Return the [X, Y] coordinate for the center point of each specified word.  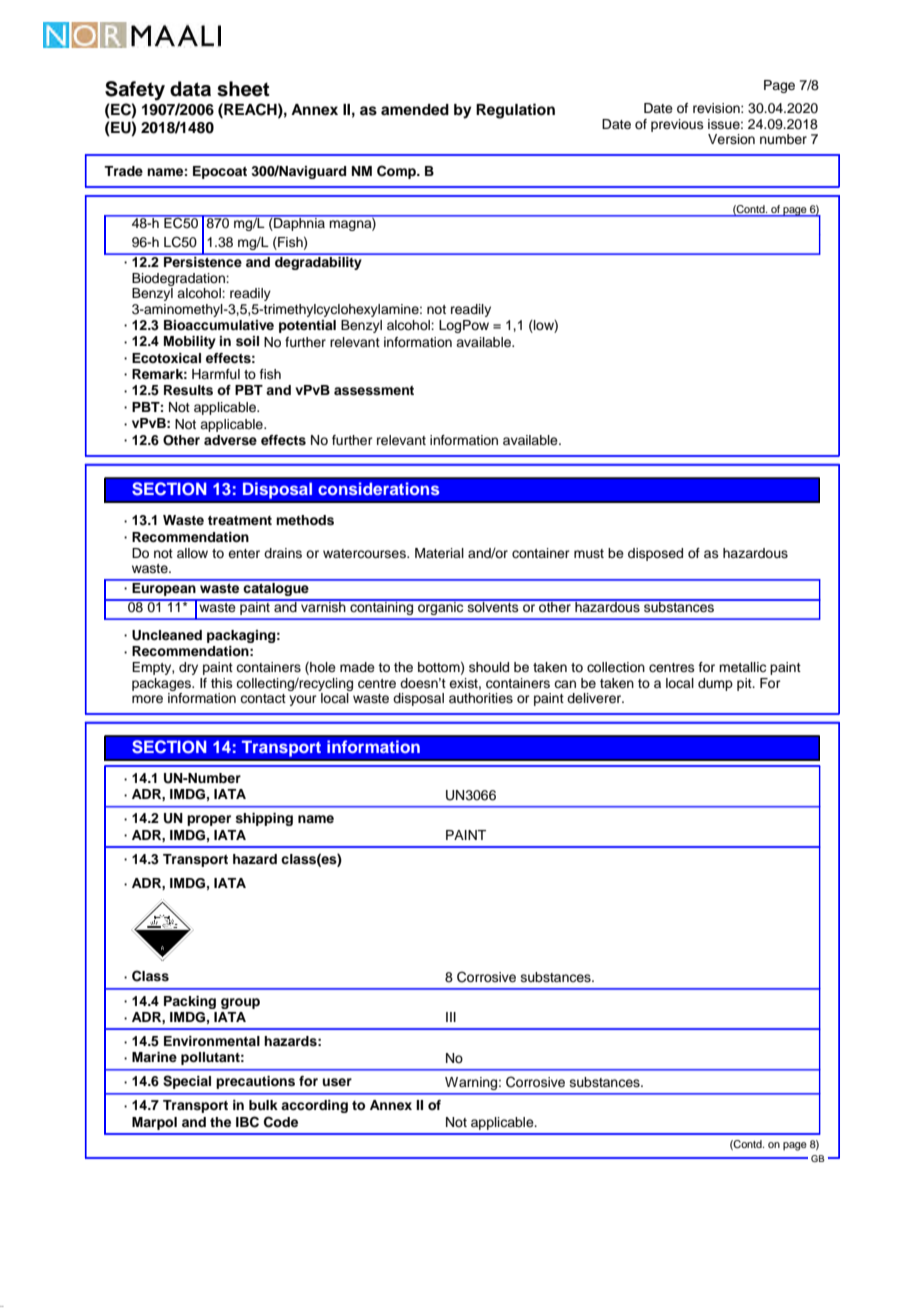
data [190, 89]
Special [187, 1082]
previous [677, 125]
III [451, 1017]
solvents [493, 606]
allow [192, 553]
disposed [655, 554]
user [337, 1082]
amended [415, 110]
